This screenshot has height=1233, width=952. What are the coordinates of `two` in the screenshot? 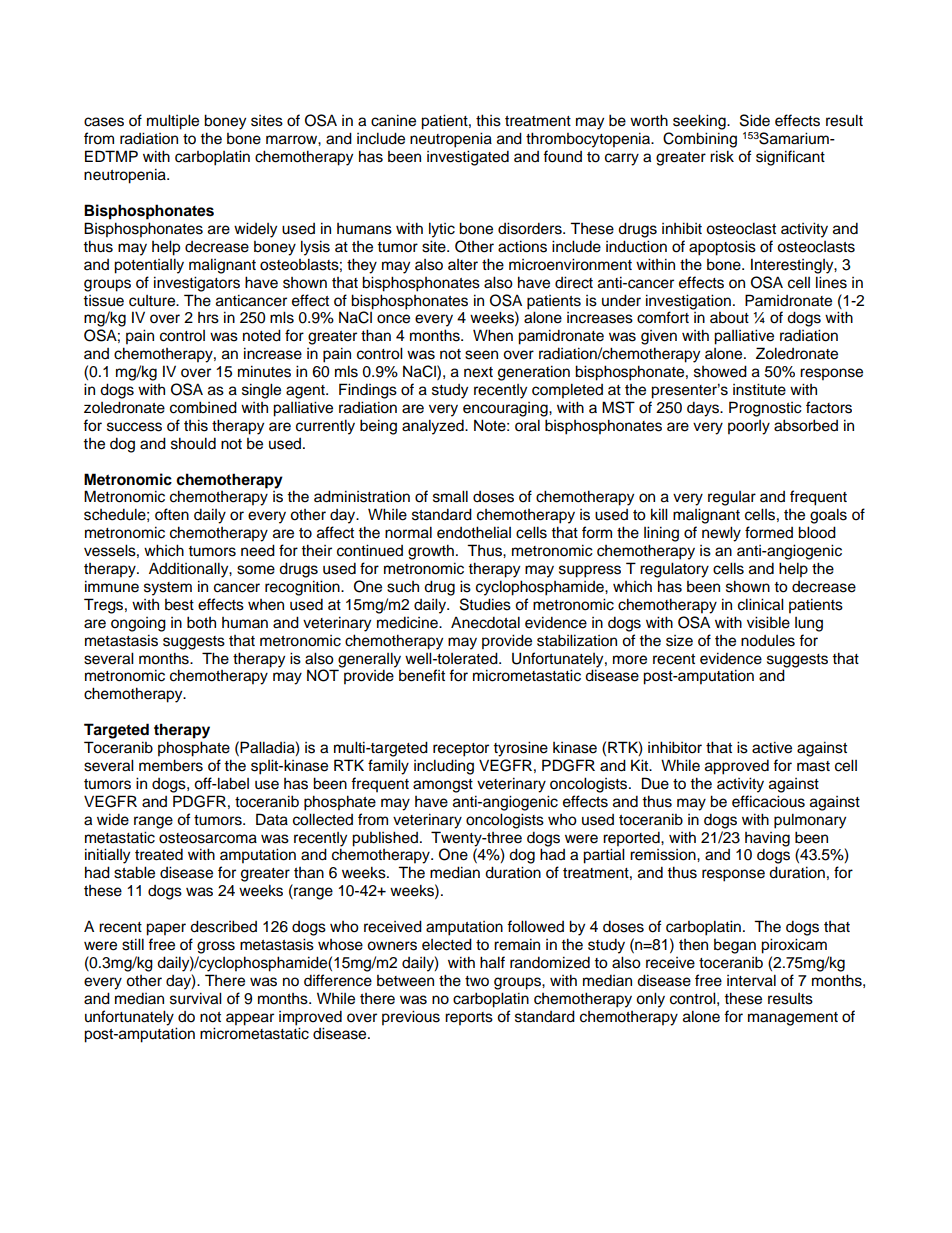 It's located at (477, 981).
